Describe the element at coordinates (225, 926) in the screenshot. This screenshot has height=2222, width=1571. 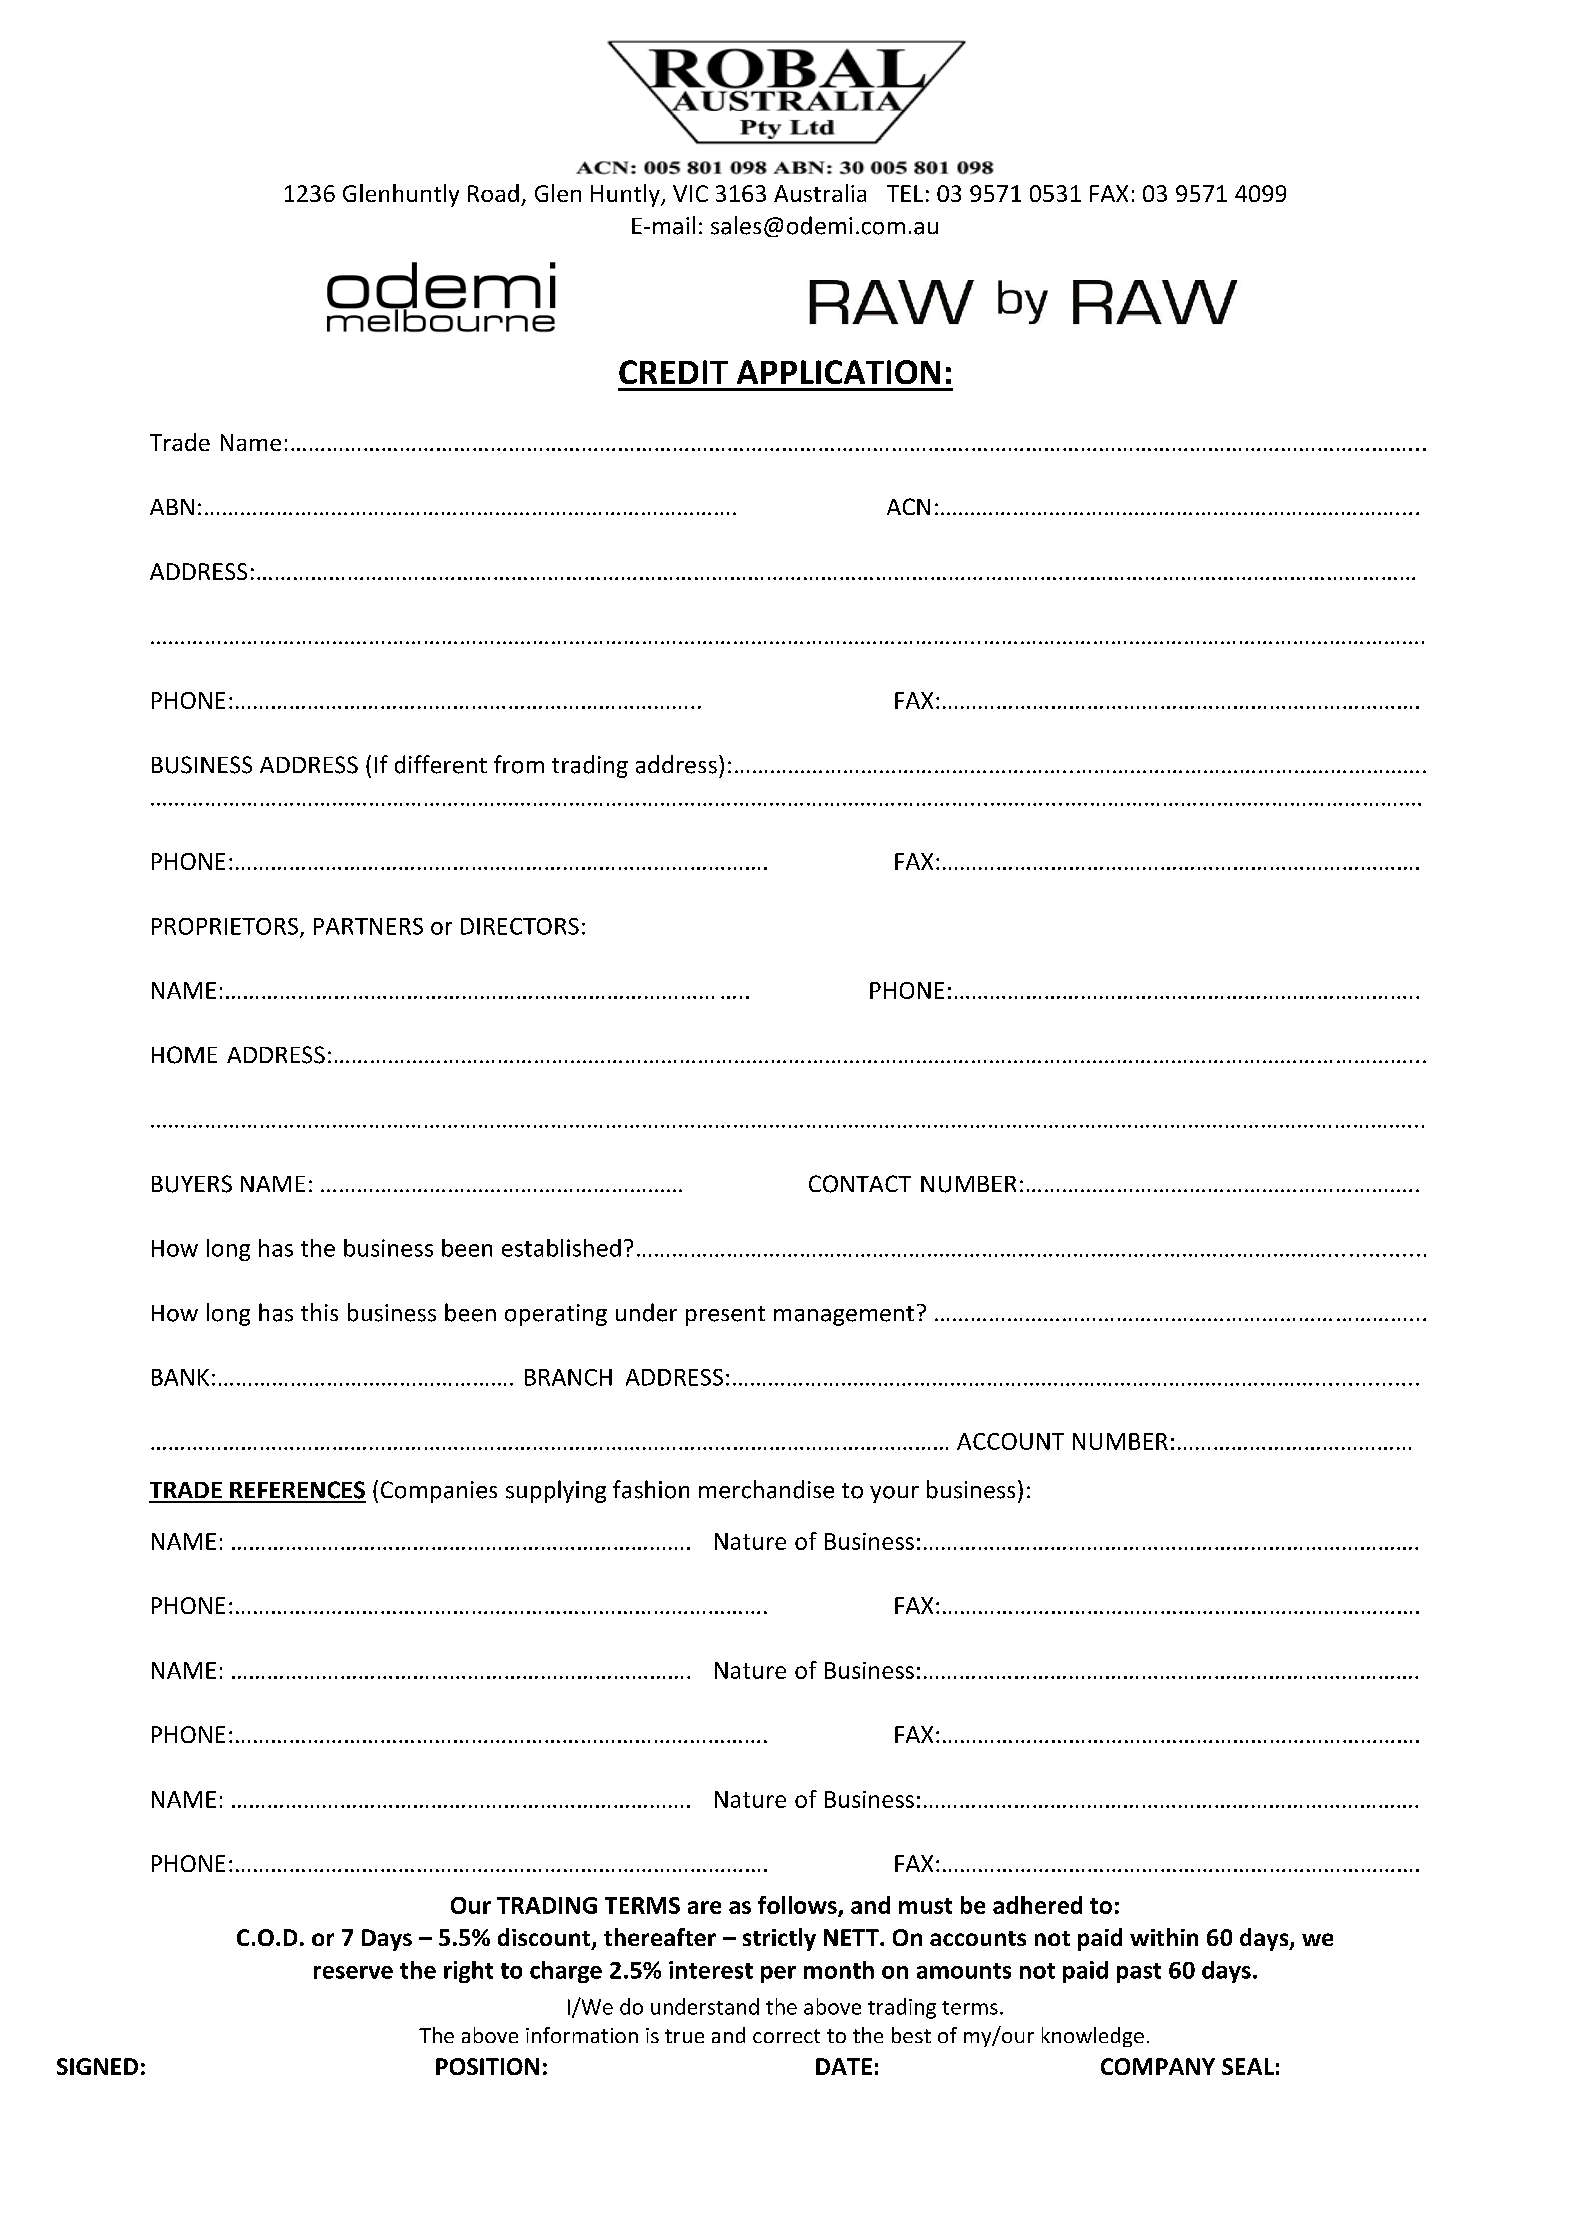
I see `PROPRIETORS` at that location.
